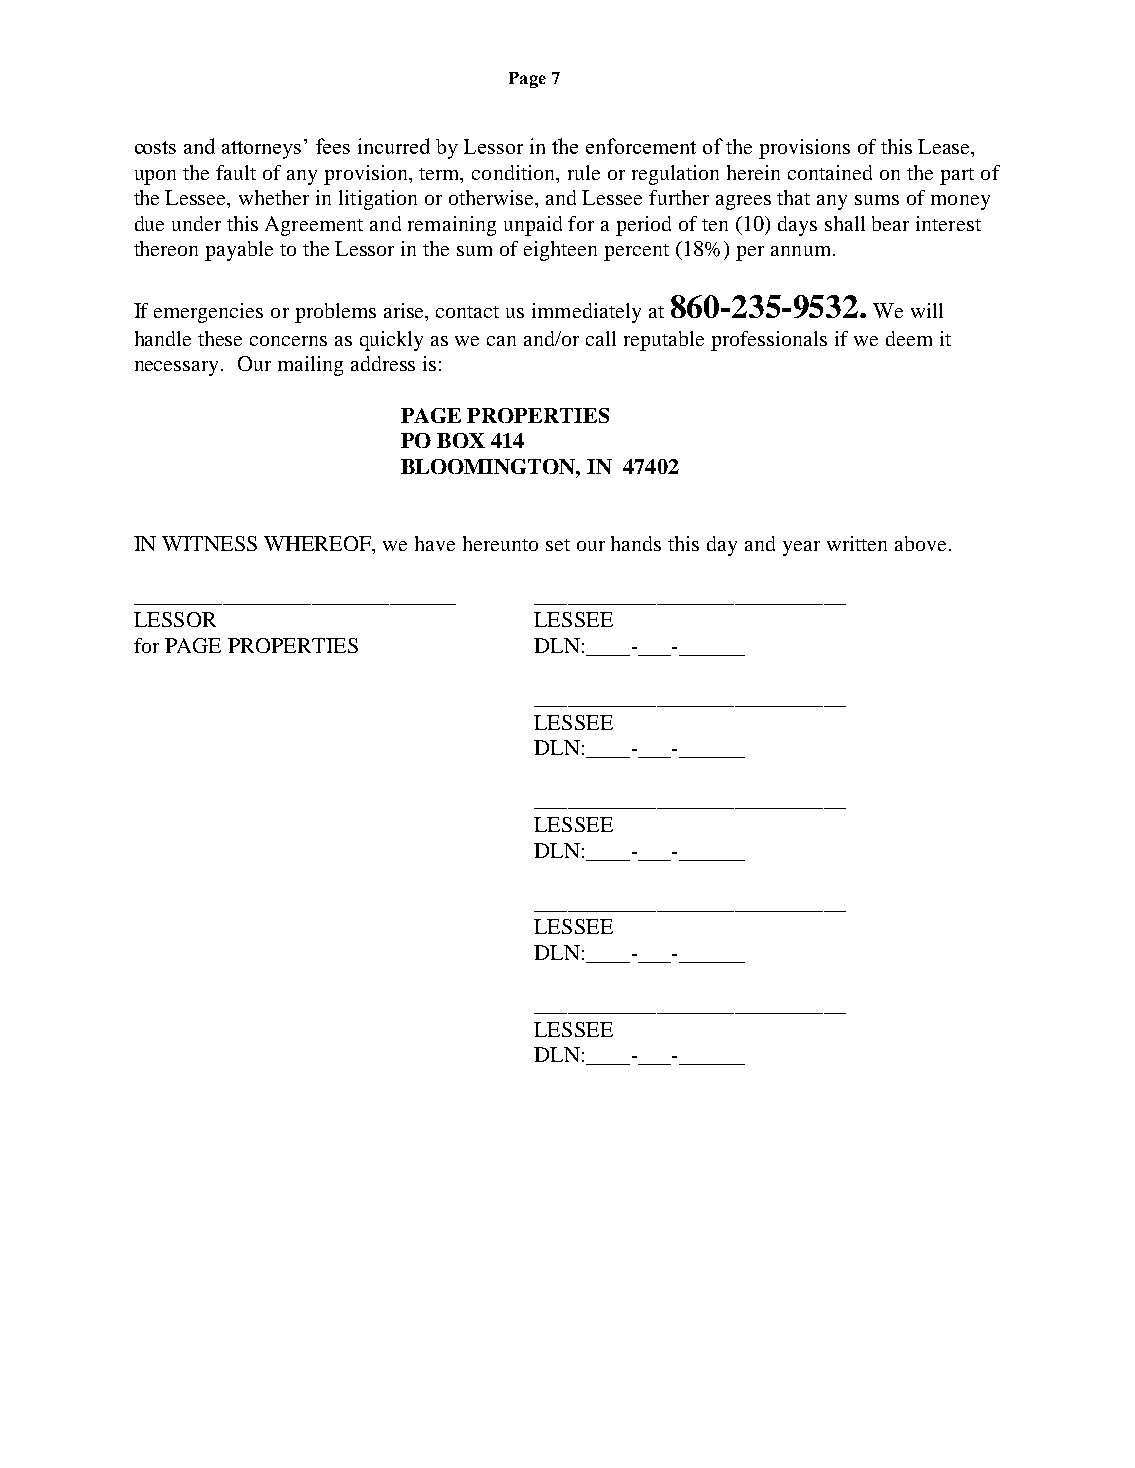 The height and width of the image is (1468, 1135). What do you see at coordinates (601, 338) in the image?
I see `call` at bounding box center [601, 338].
